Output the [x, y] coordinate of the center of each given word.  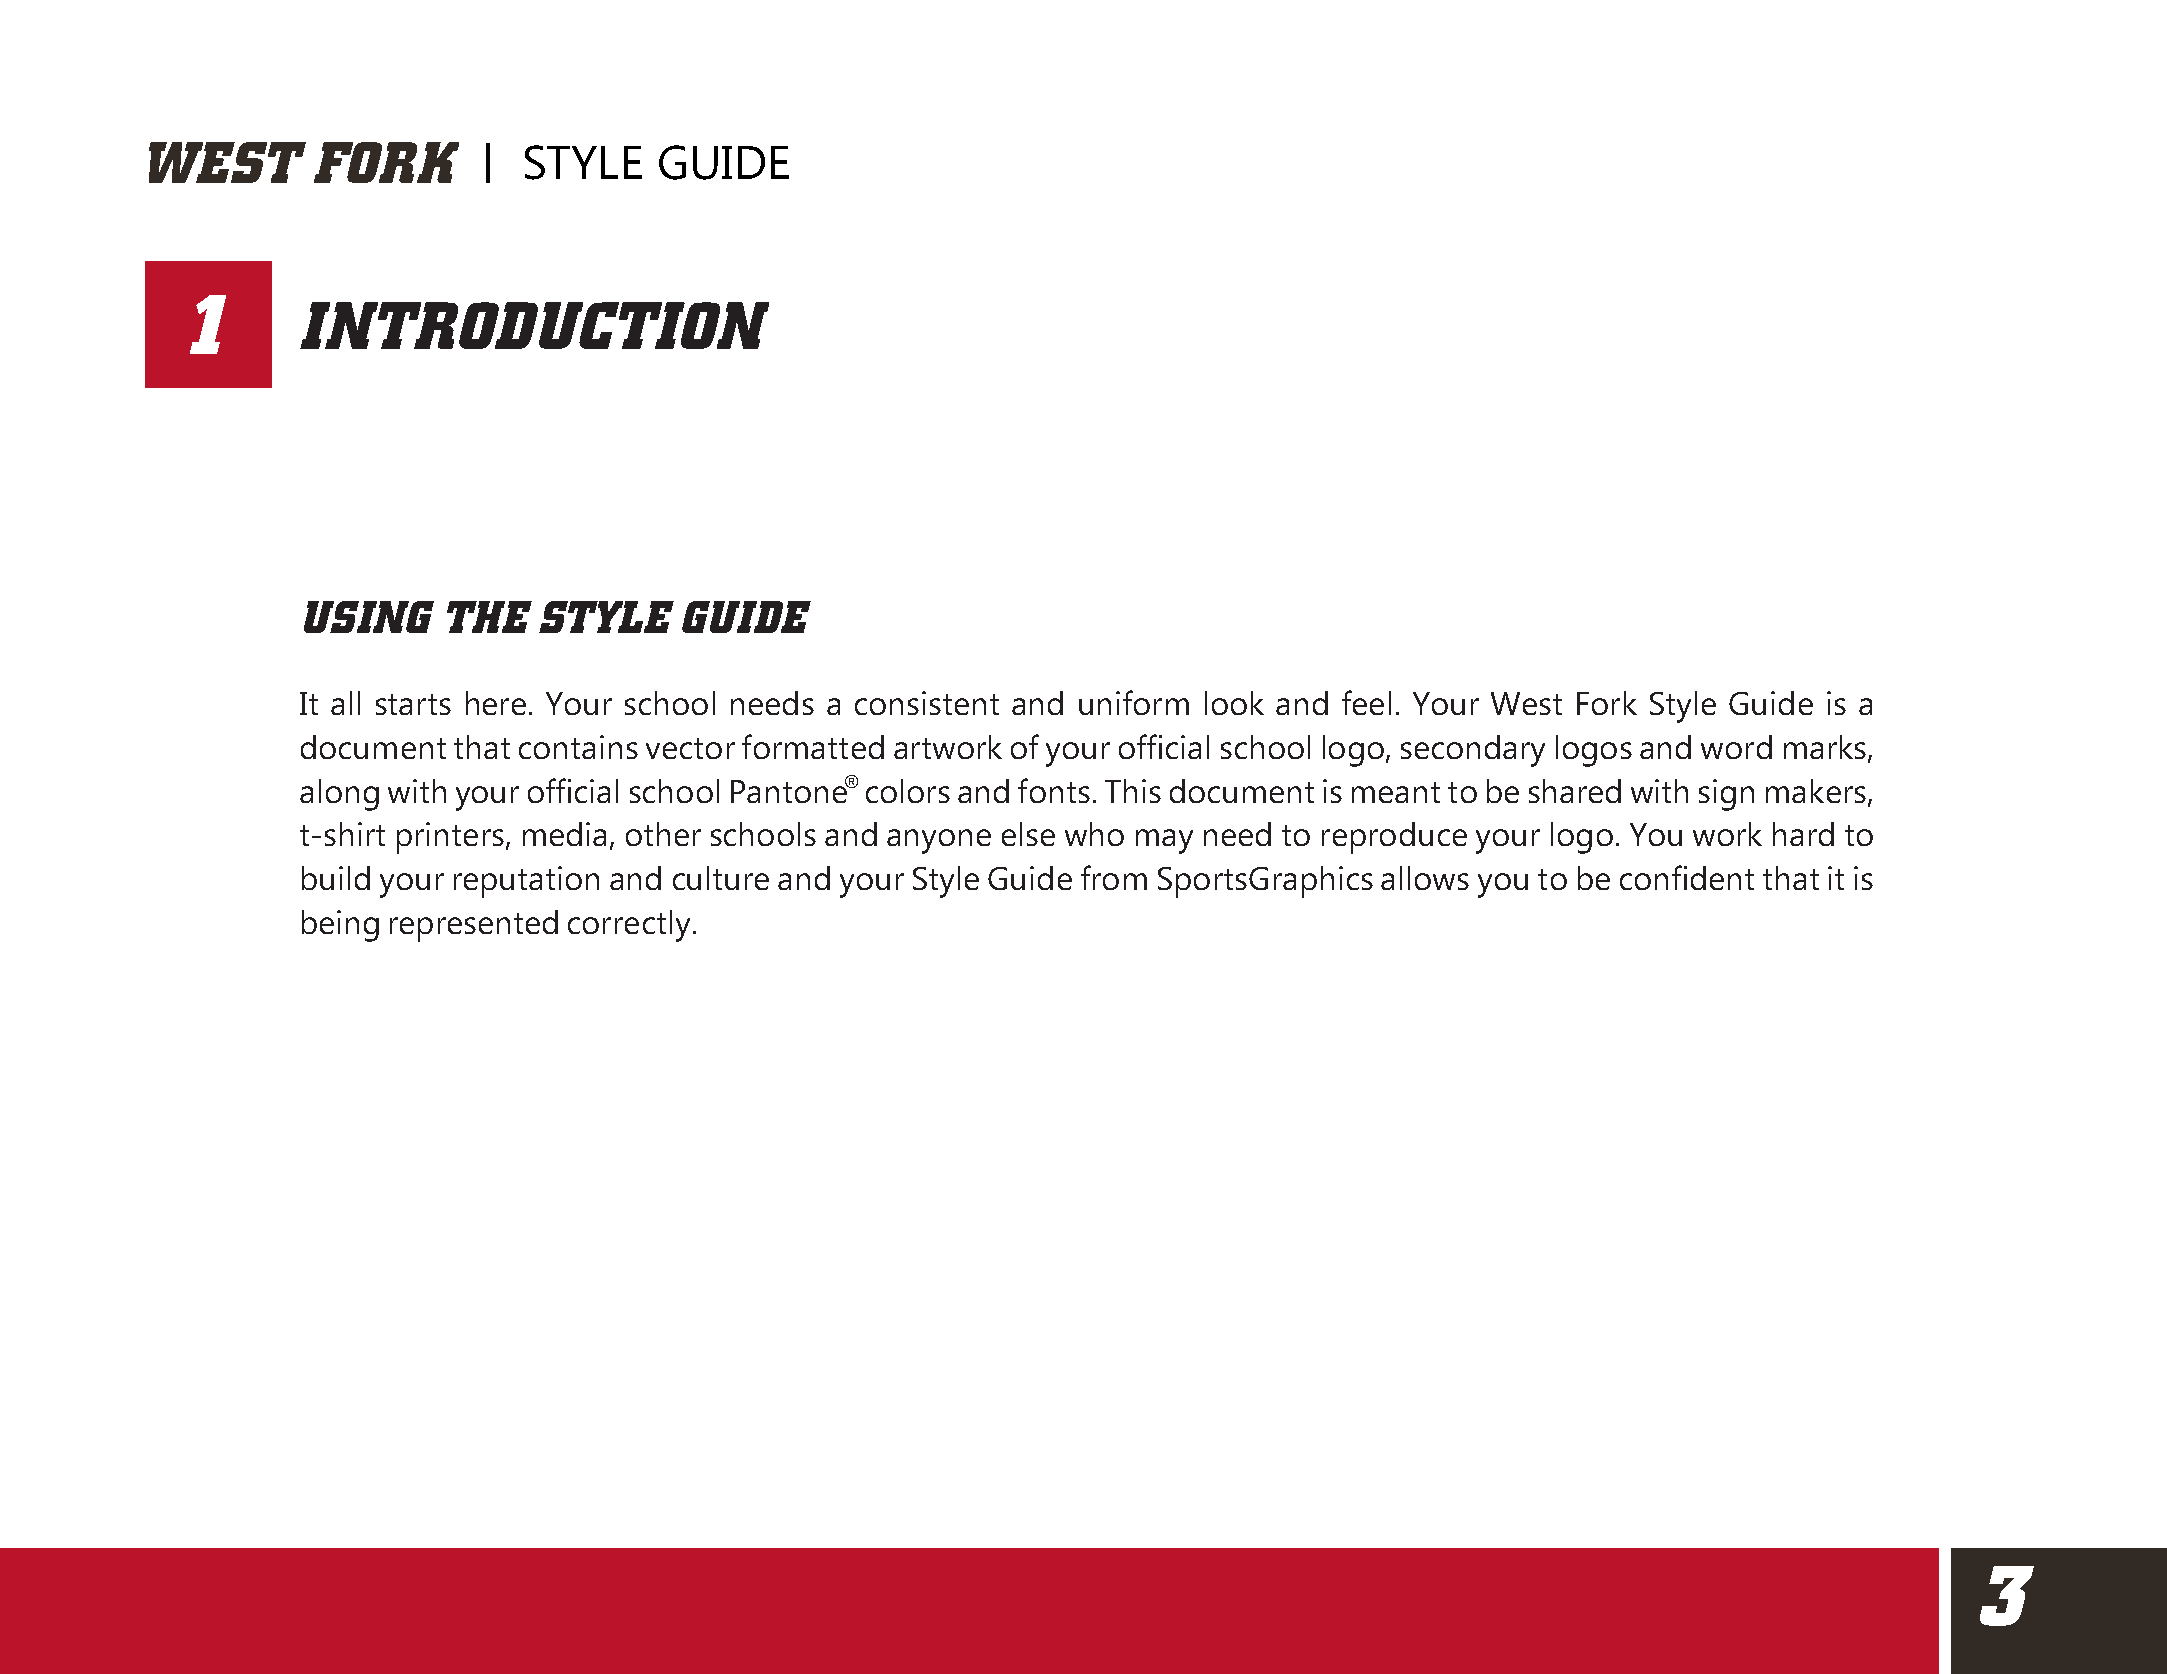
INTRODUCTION [534, 325]
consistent [927, 703]
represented [474, 926]
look [1234, 703]
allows [1425, 878]
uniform [1134, 702]
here [496, 703]
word [1736, 747]
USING [369, 617]
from [1114, 877]
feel [1366, 702]
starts [413, 704]
